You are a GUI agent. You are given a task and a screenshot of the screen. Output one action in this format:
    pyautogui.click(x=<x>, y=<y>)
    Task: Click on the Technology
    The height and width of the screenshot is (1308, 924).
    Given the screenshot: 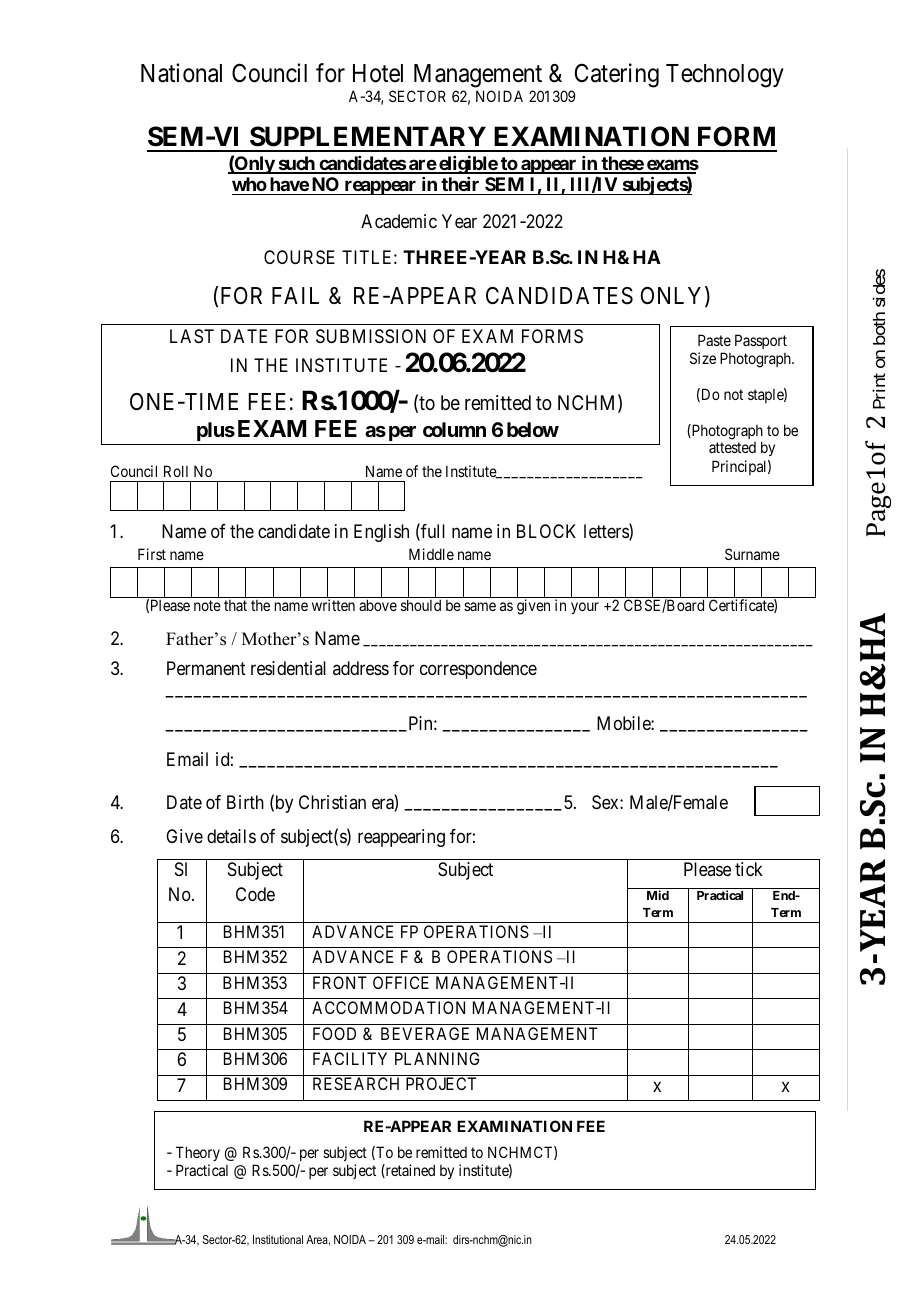 What is the action you would take?
    pyautogui.click(x=725, y=76)
